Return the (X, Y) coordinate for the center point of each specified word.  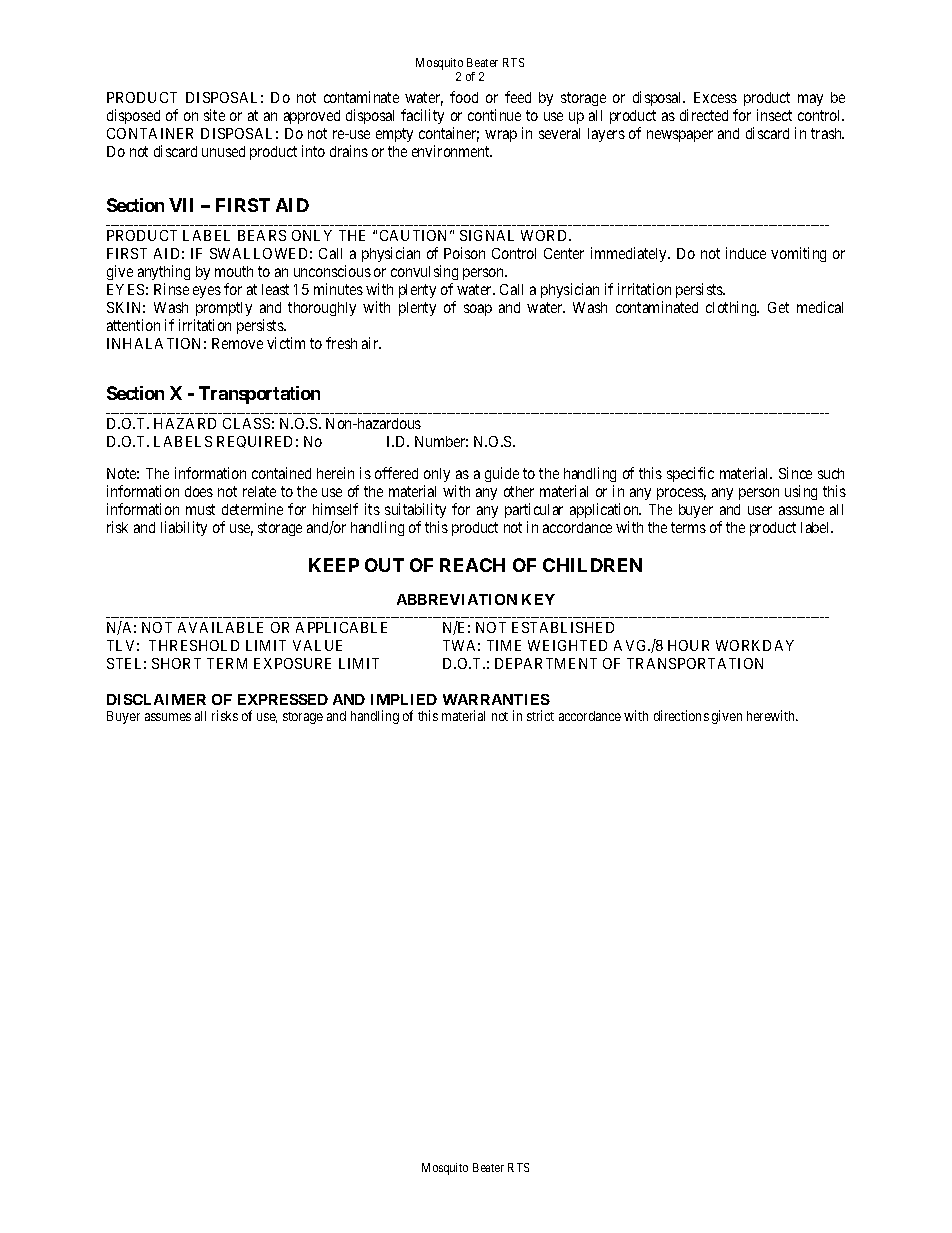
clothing (732, 308)
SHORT (176, 663)
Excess (715, 97)
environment (452, 151)
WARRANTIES (496, 699)
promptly (224, 309)
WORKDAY (755, 645)
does (199, 491)
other (519, 491)
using (801, 492)
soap (478, 310)
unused (223, 151)
